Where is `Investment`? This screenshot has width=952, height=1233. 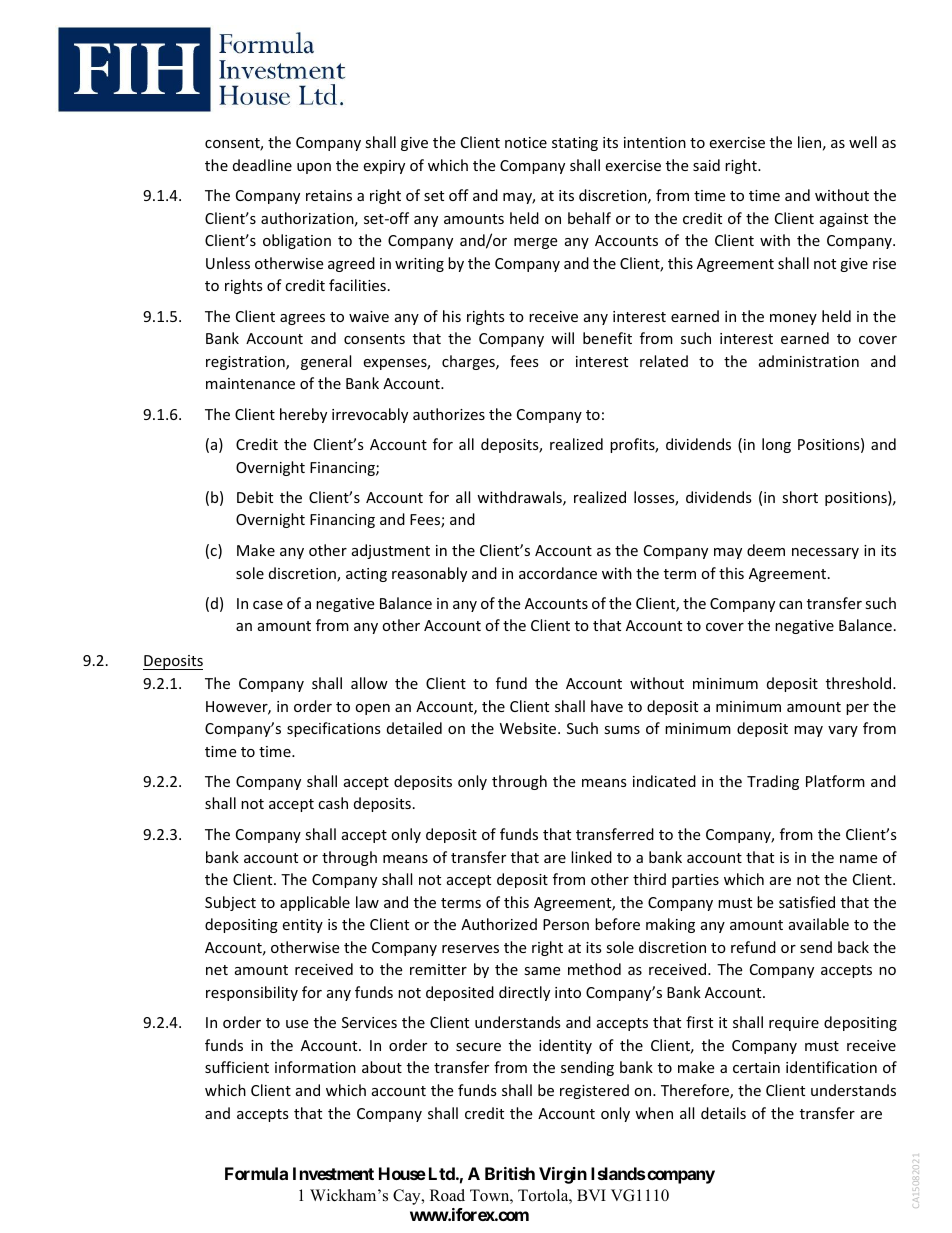
Investment is located at coordinates (333, 1173).
